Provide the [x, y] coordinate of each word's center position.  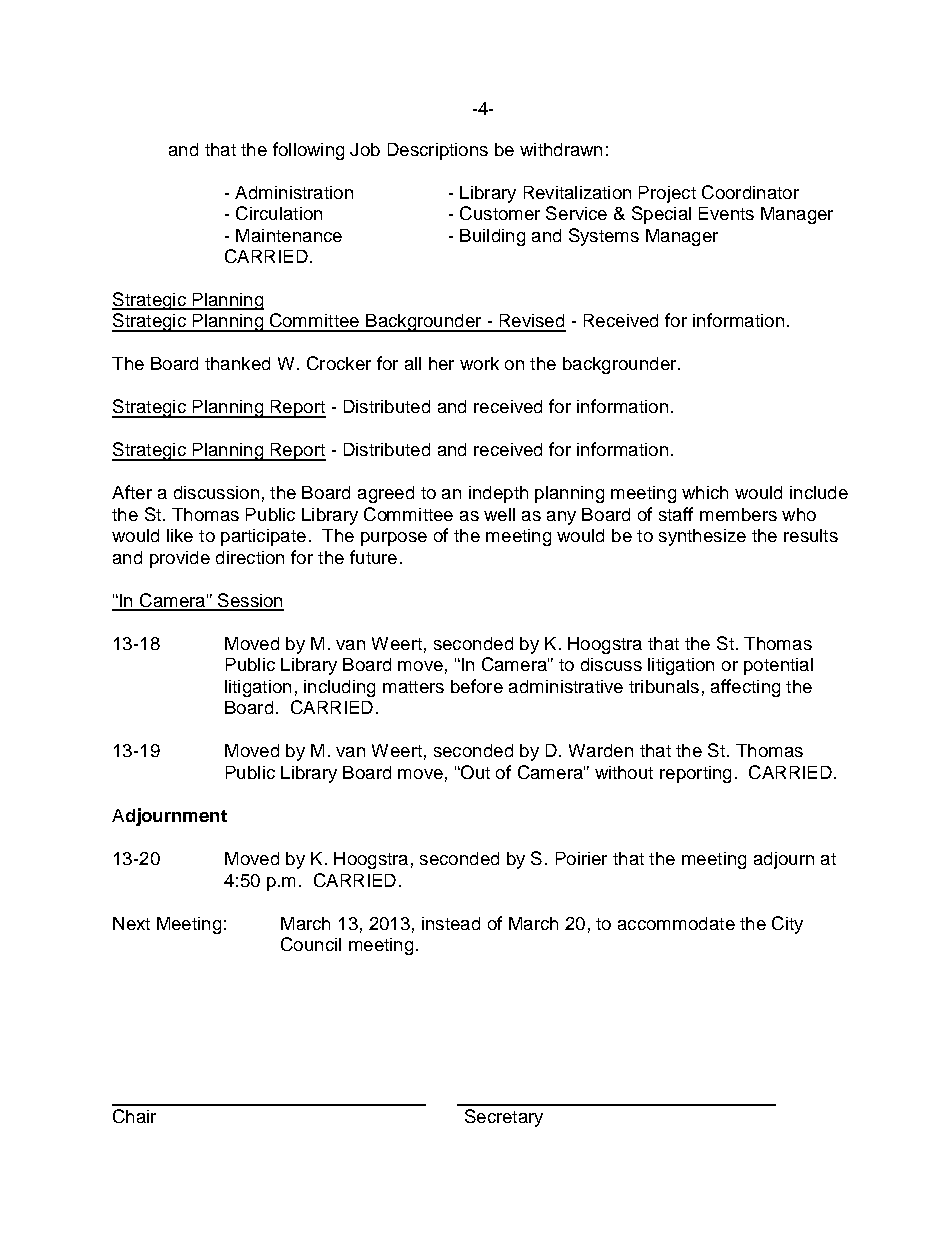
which [705, 492]
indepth [498, 494]
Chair [134, 1116]
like [180, 535]
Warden [601, 750]
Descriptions [438, 151]
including [339, 688]
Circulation [279, 213]
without [624, 772]
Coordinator [750, 192]
